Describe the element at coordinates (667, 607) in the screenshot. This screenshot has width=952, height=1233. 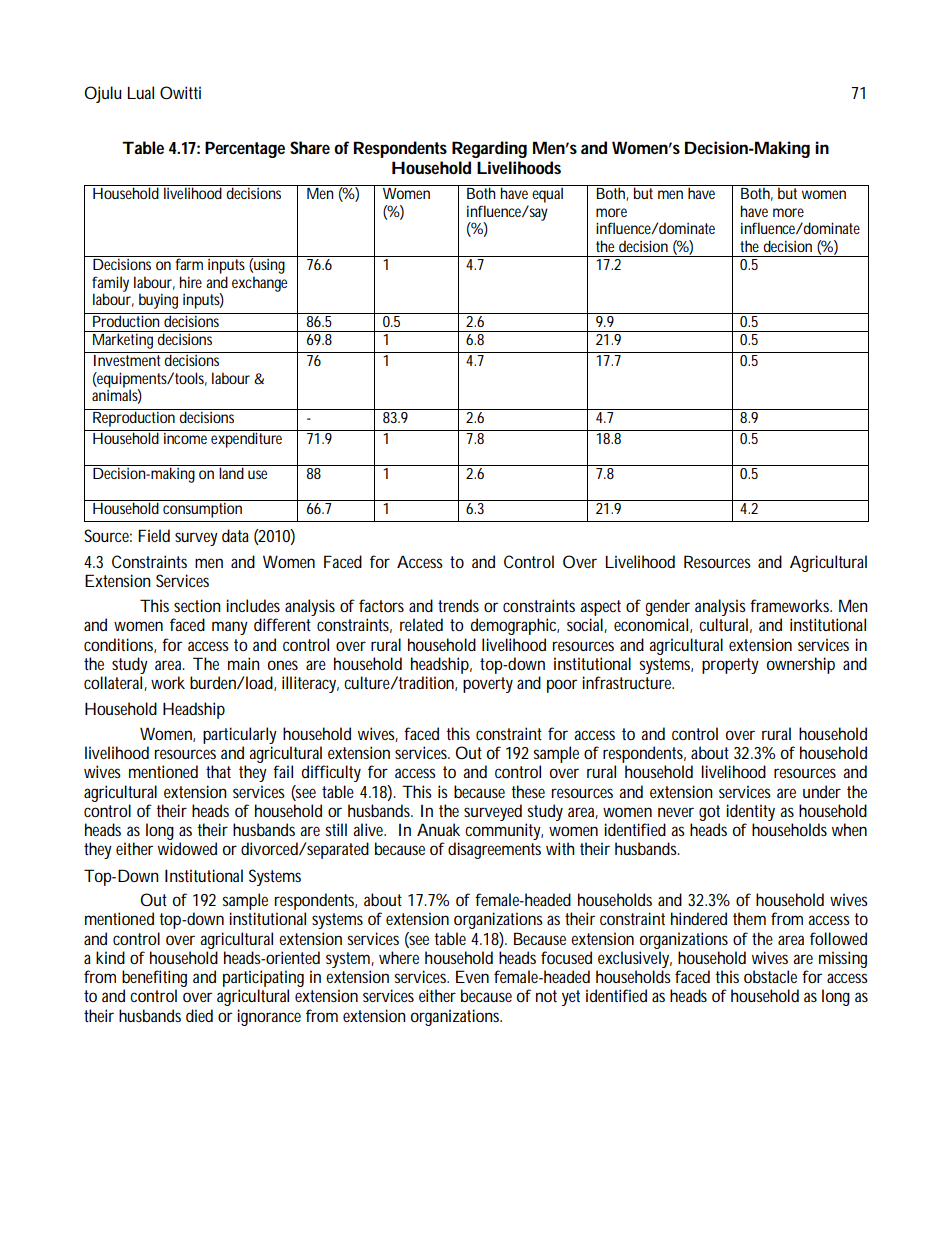
I see `gender` at that location.
